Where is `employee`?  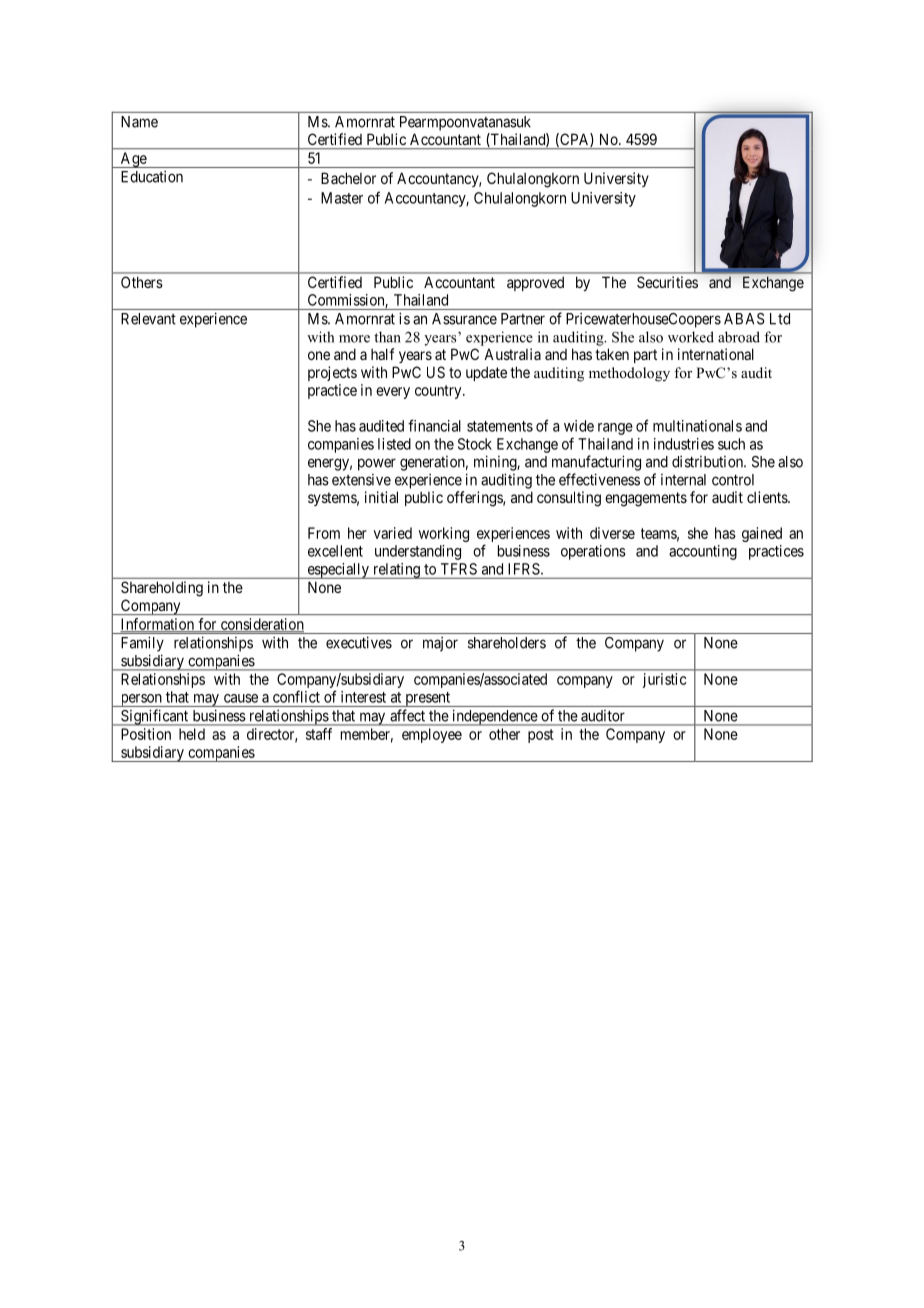 employee is located at coordinates (432, 735).
